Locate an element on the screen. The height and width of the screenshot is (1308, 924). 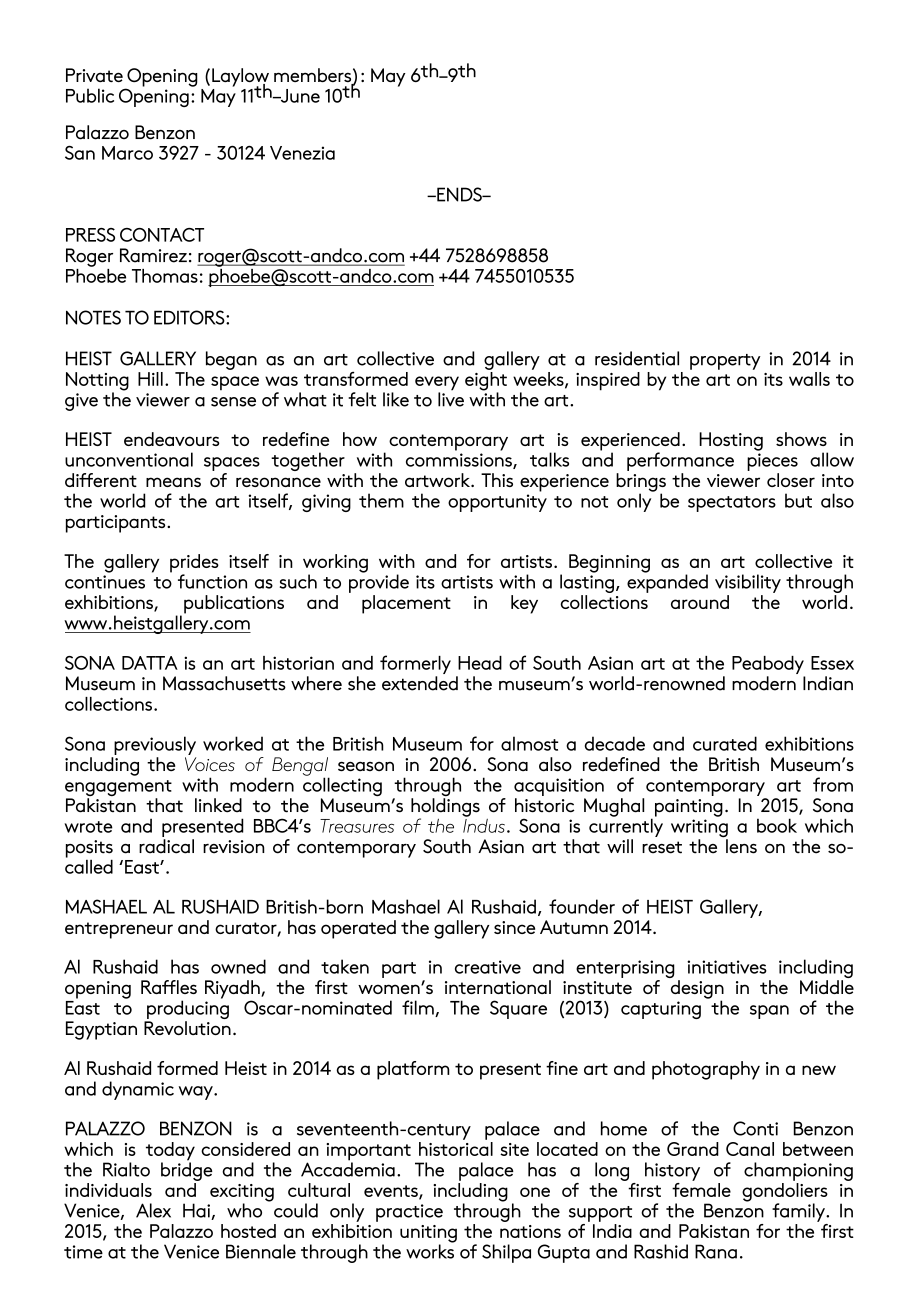
ENDS is located at coordinates (459, 194).
